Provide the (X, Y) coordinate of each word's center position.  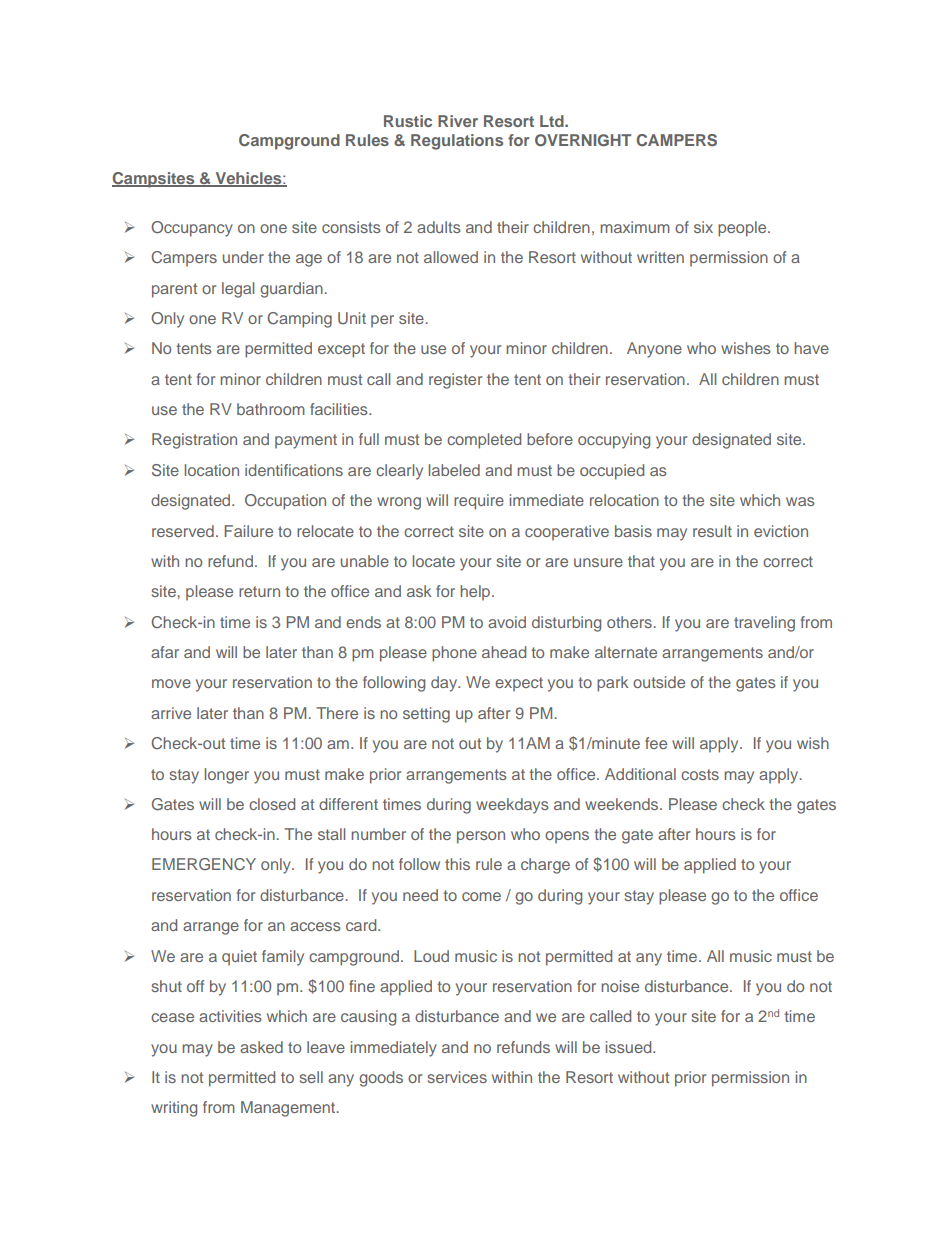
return (259, 591)
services (457, 1077)
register (455, 381)
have (811, 348)
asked (261, 1047)
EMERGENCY (204, 864)
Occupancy (192, 229)
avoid (507, 622)
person (481, 837)
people (743, 229)
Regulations (457, 142)
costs (700, 774)
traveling (764, 624)
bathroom (271, 409)
